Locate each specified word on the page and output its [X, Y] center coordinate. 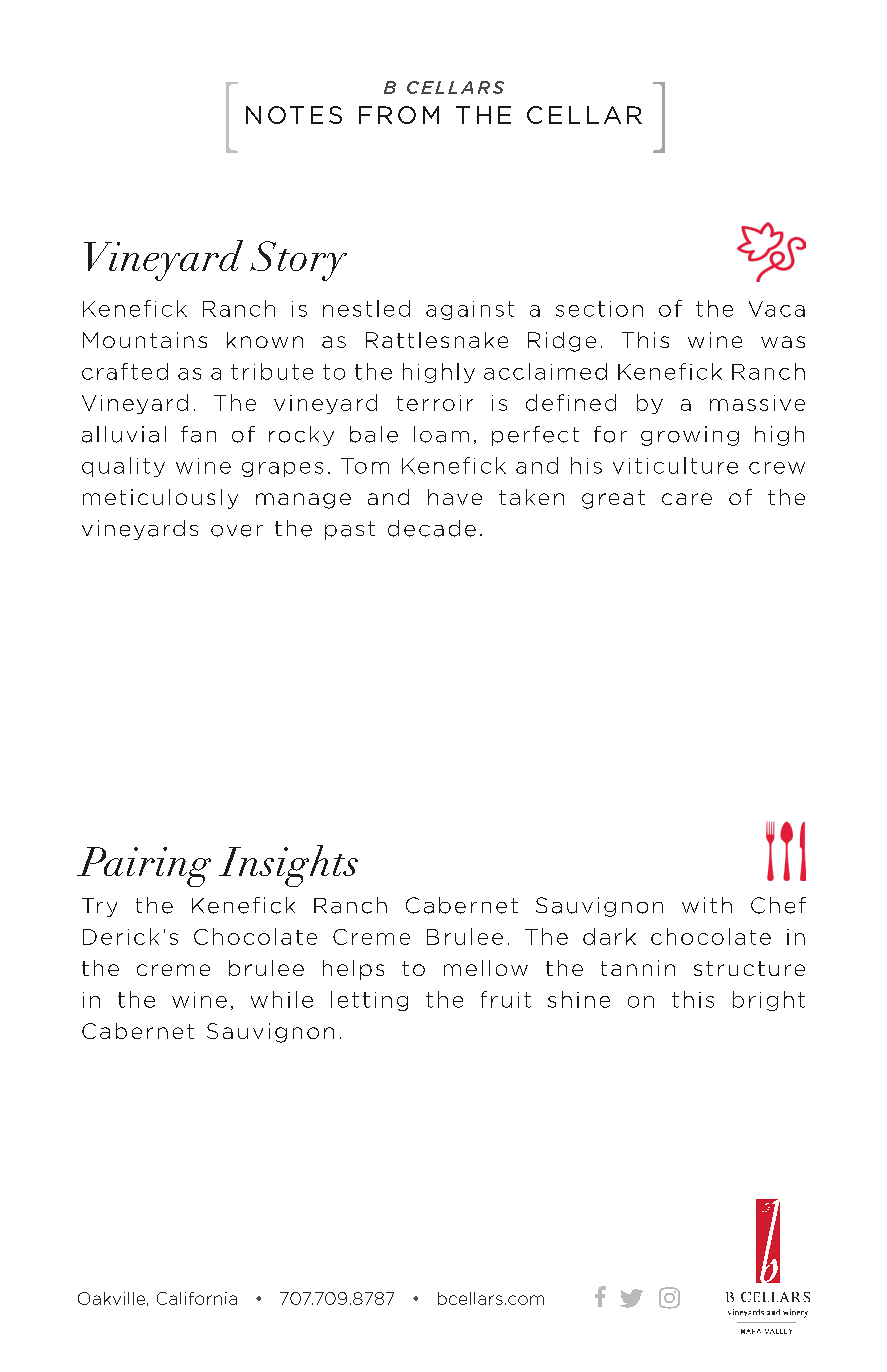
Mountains [145, 340]
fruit [506, 999]
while [282, 999]
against [470, 310]
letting [369, 1001]
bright [769, 1001]
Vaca [777, 309]
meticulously [160, 499]
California [197, 1298]
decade [432, 528]
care [687, 499]
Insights [288, 866]
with [707, 905]
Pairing [144, 867]
